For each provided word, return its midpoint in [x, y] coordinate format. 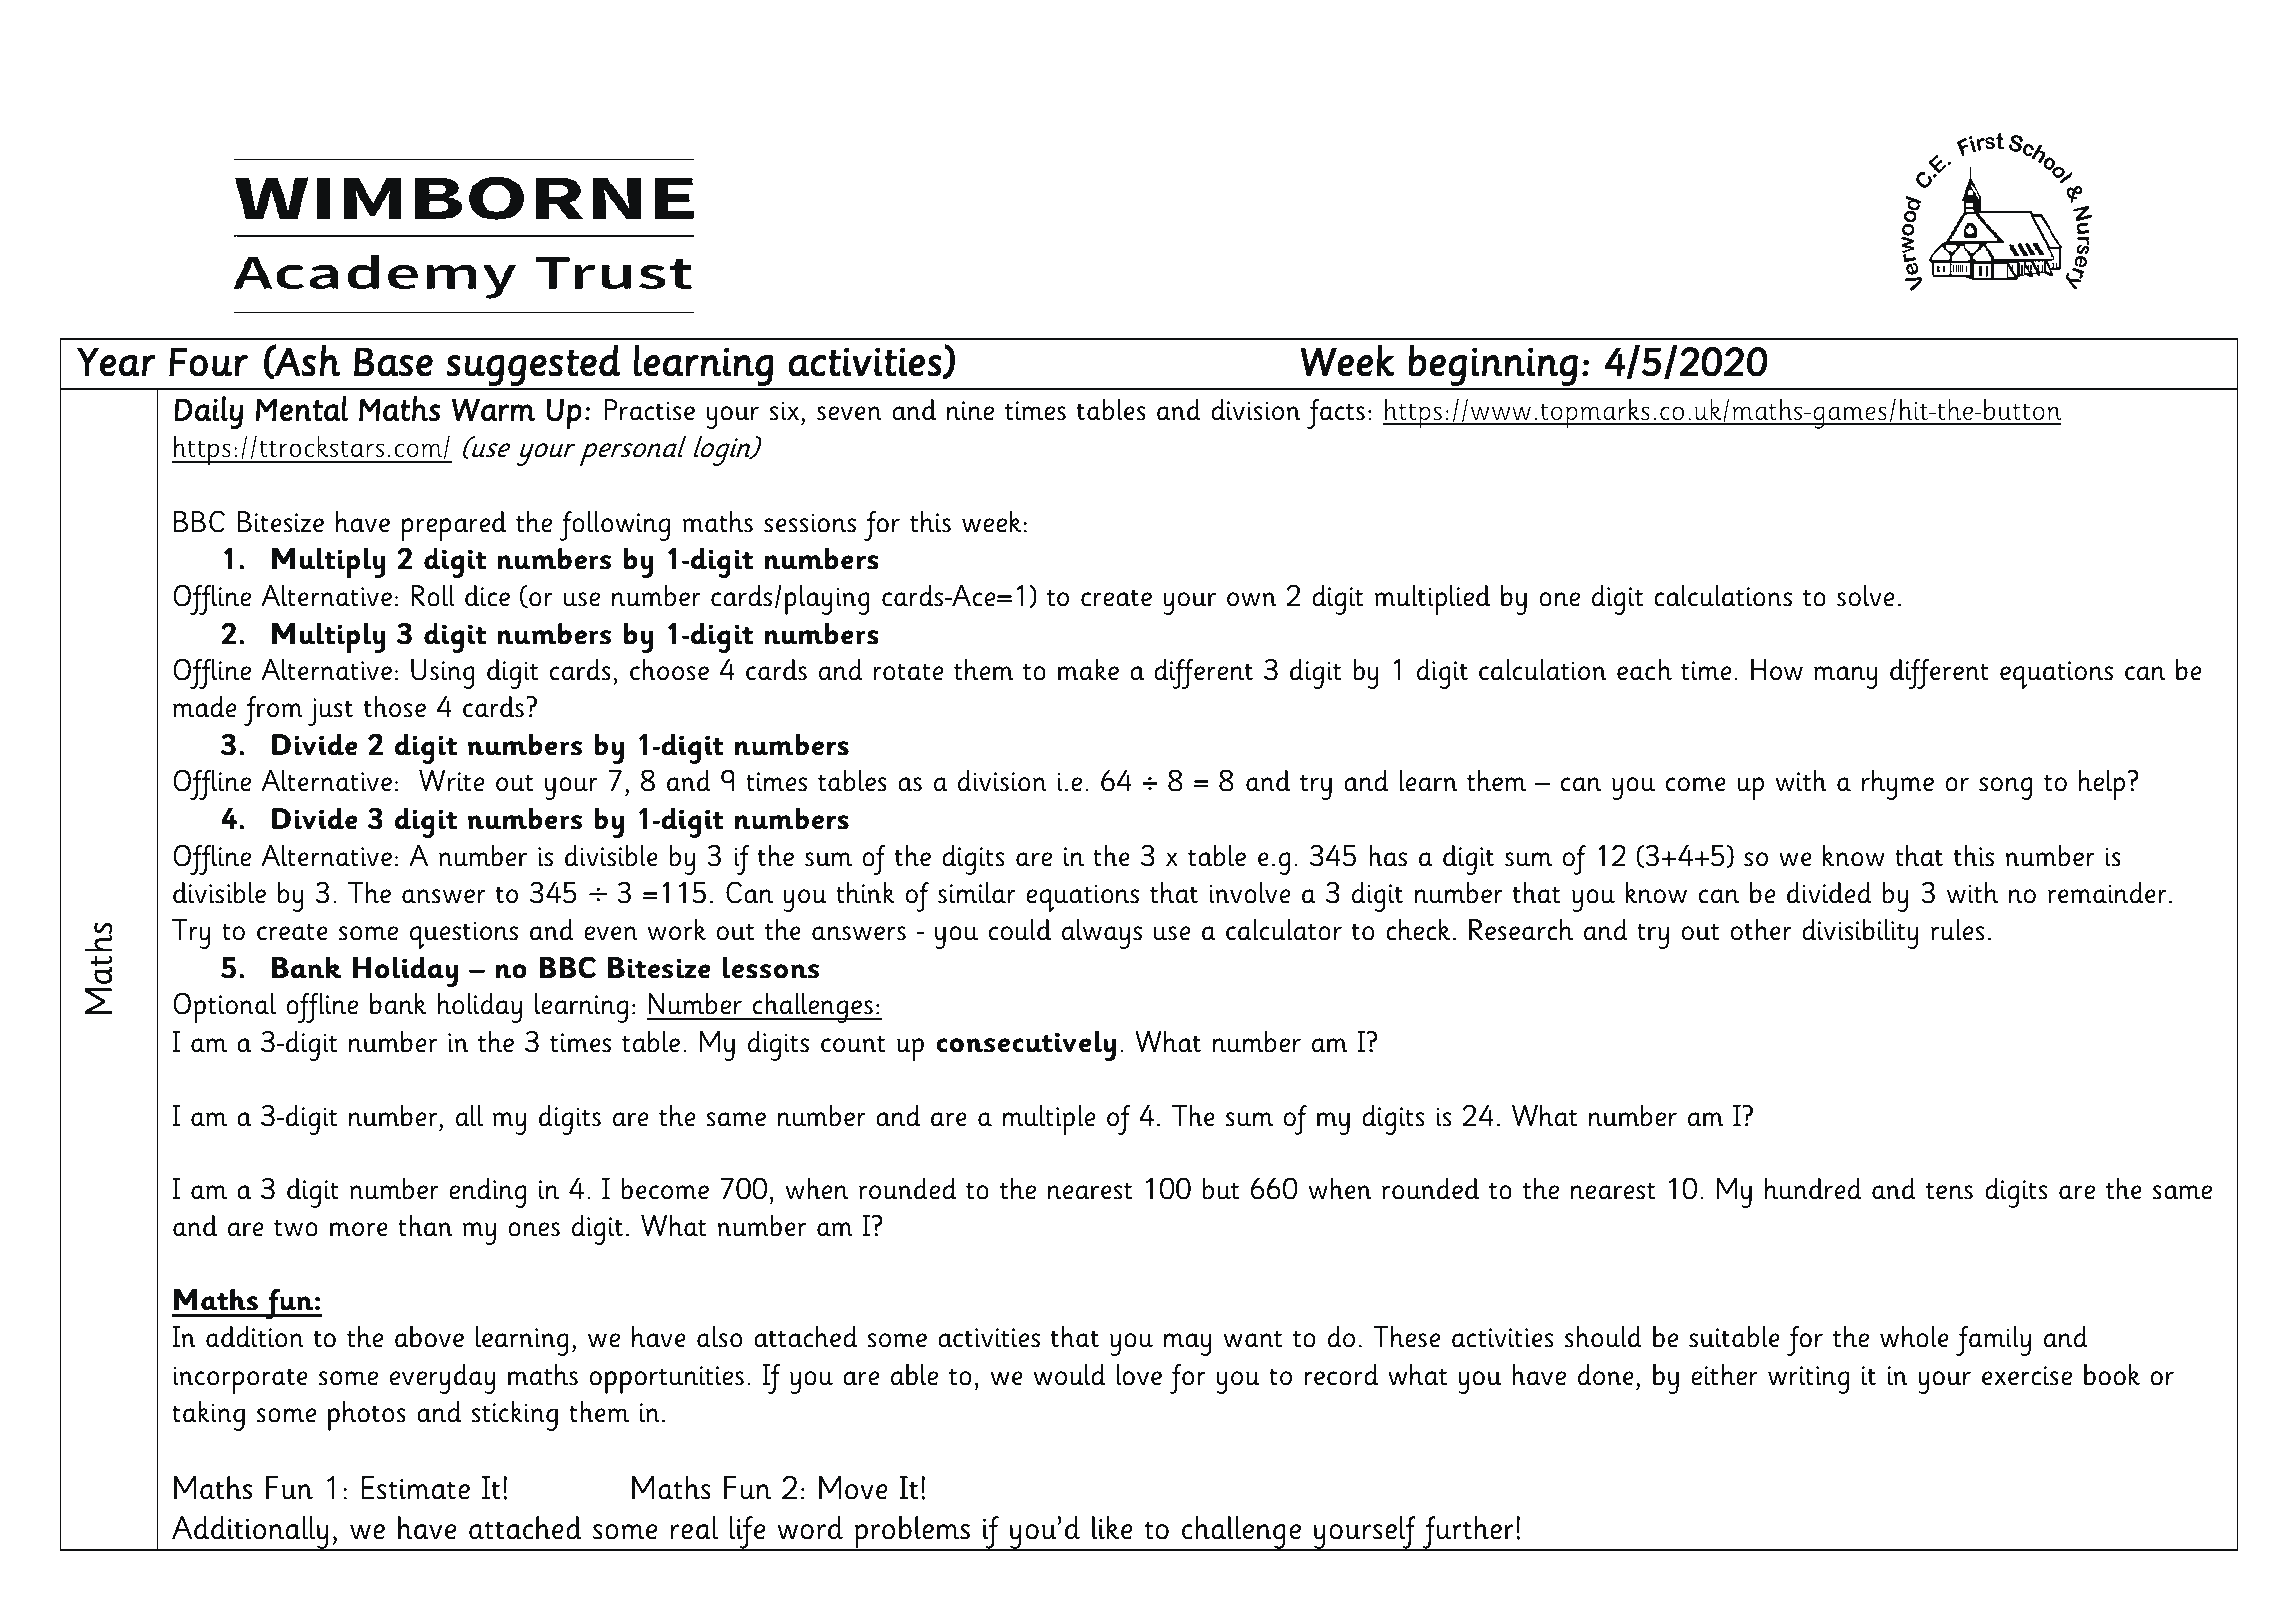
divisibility [1860, 934]
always [1102, 934]
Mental [302, 409]
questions [464, 935]
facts [1336, 414]
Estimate [416, 1488]
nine [970, 411]
